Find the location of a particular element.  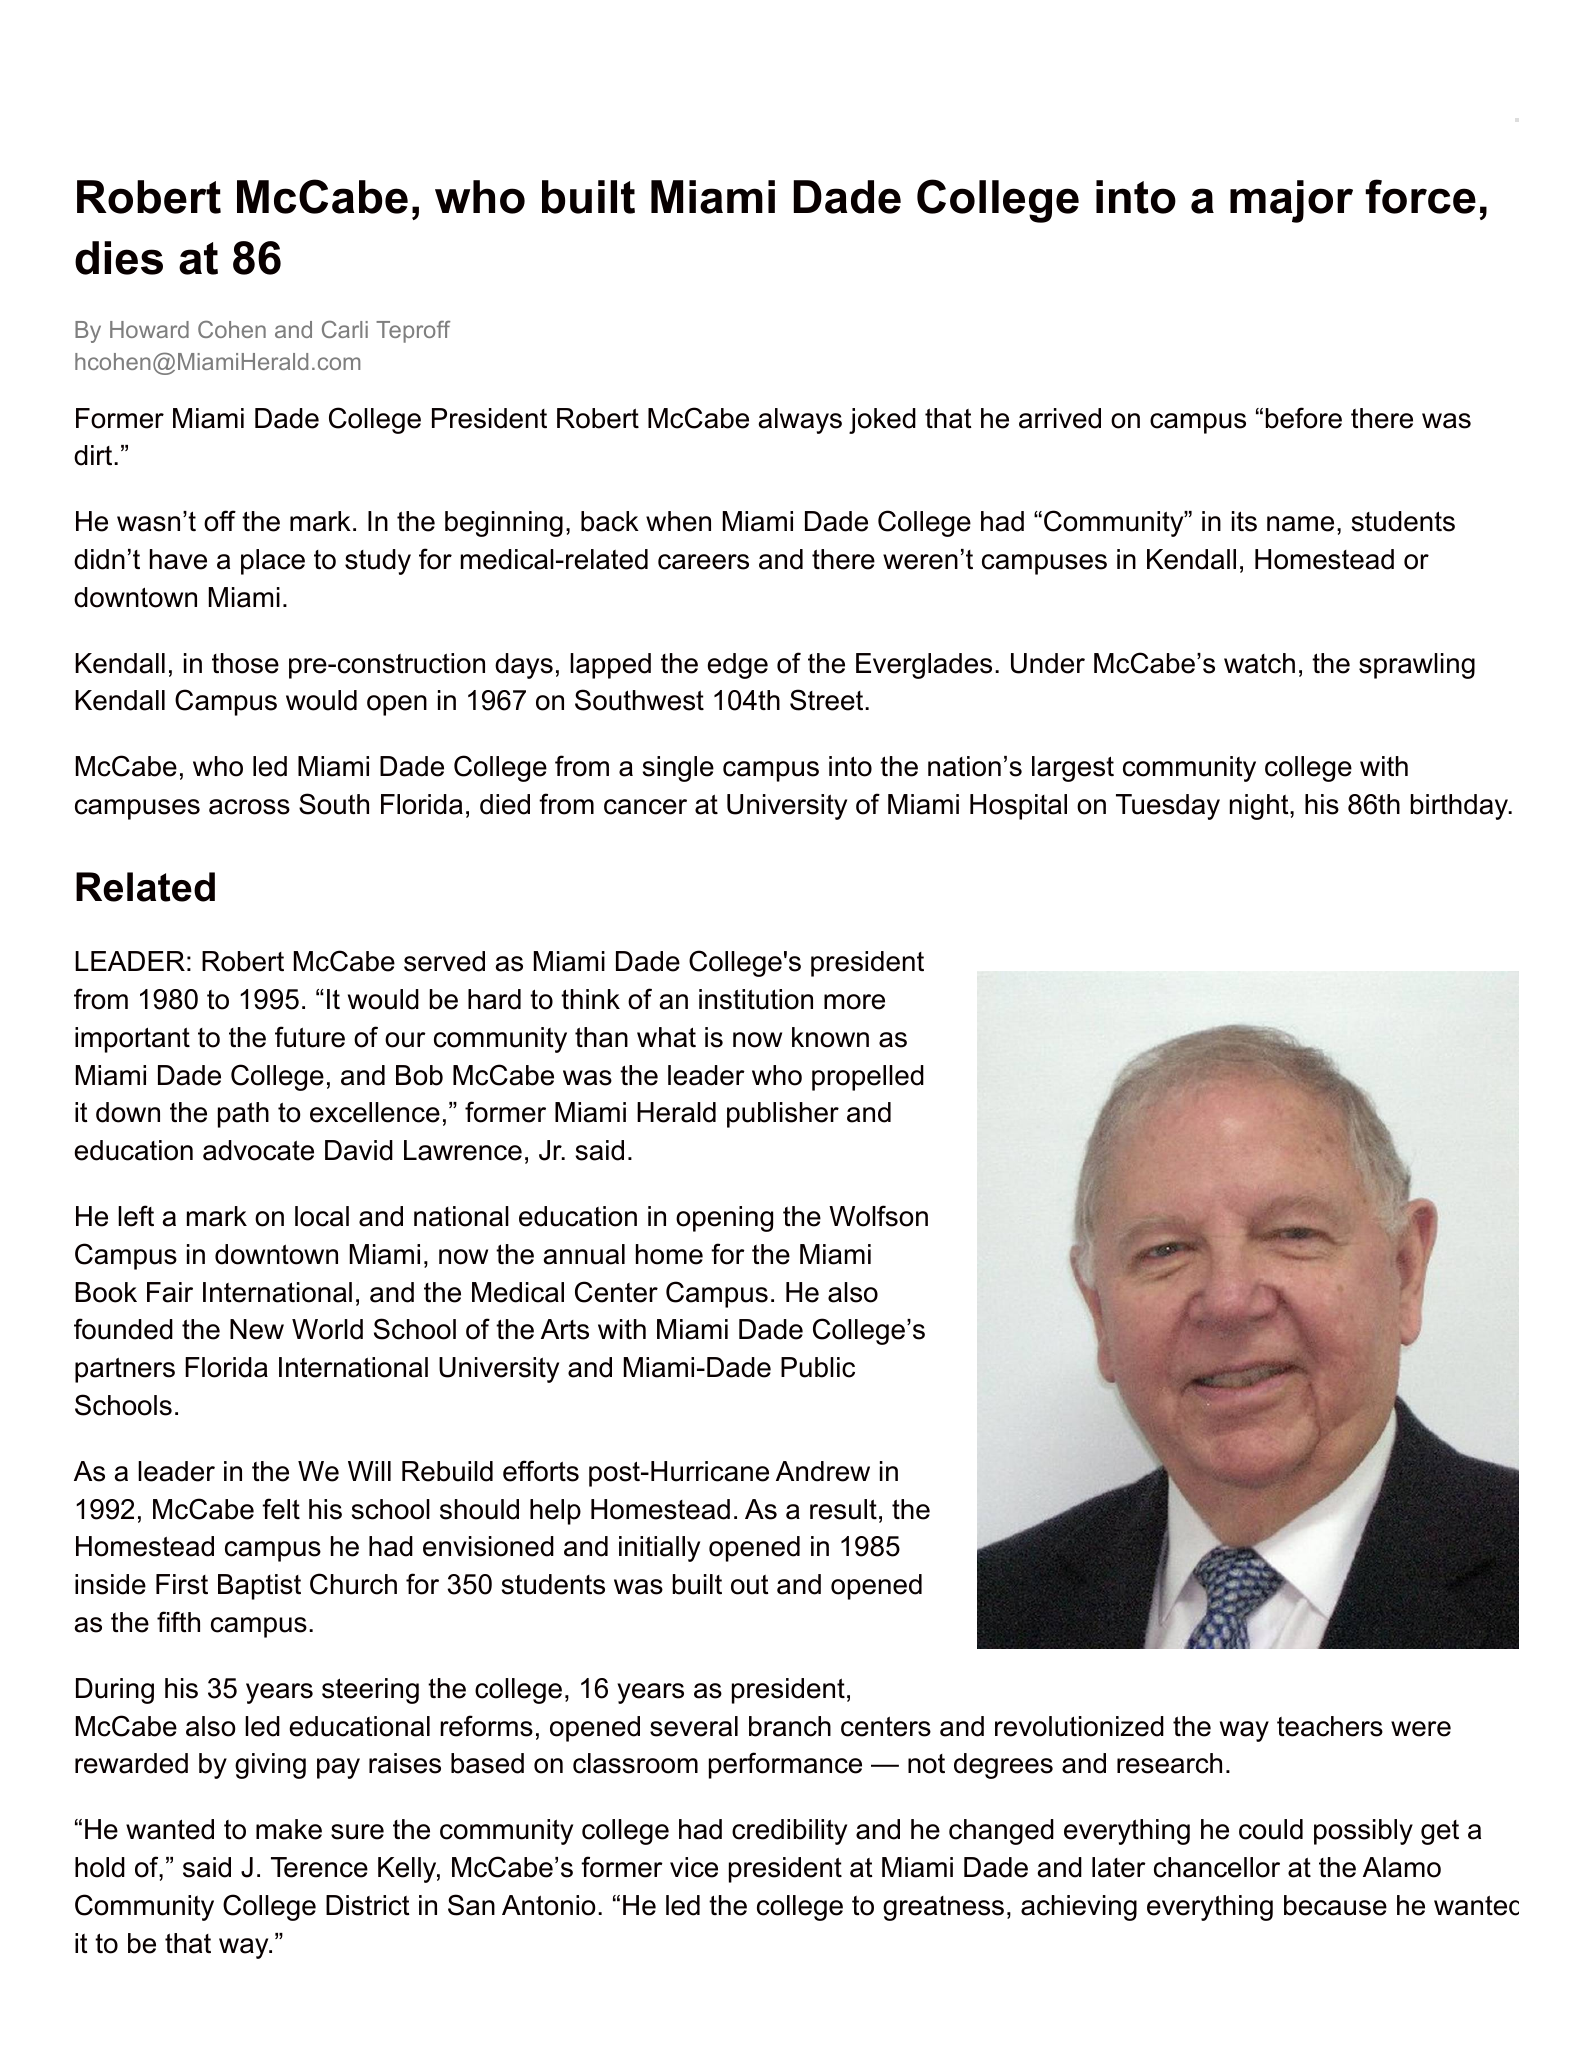

known is located at coordinates (830, 1037).
